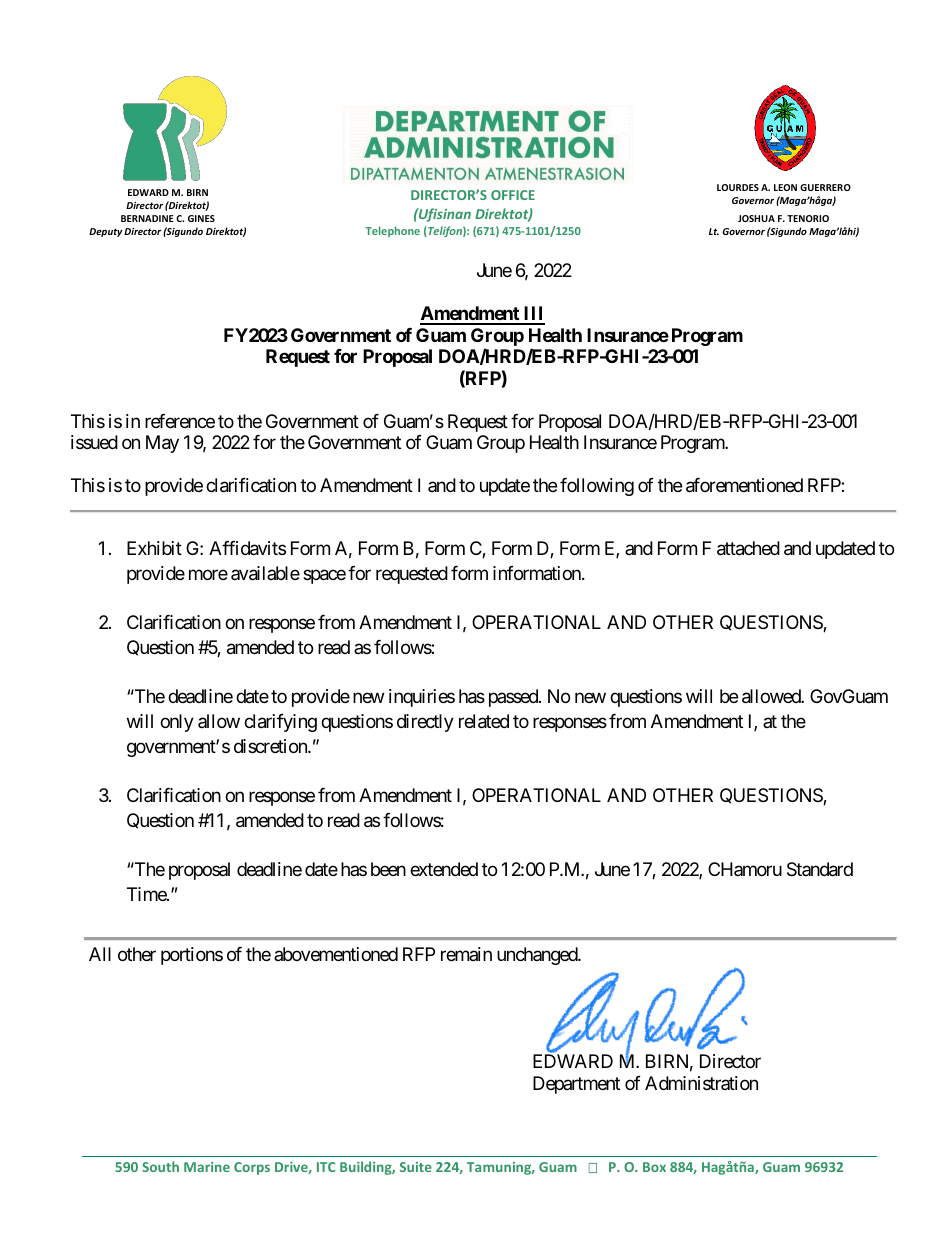  What do you see at coordinates (513, 195) in the screenshot?
I see `OFFICE` at bounding box center [513, 195].
